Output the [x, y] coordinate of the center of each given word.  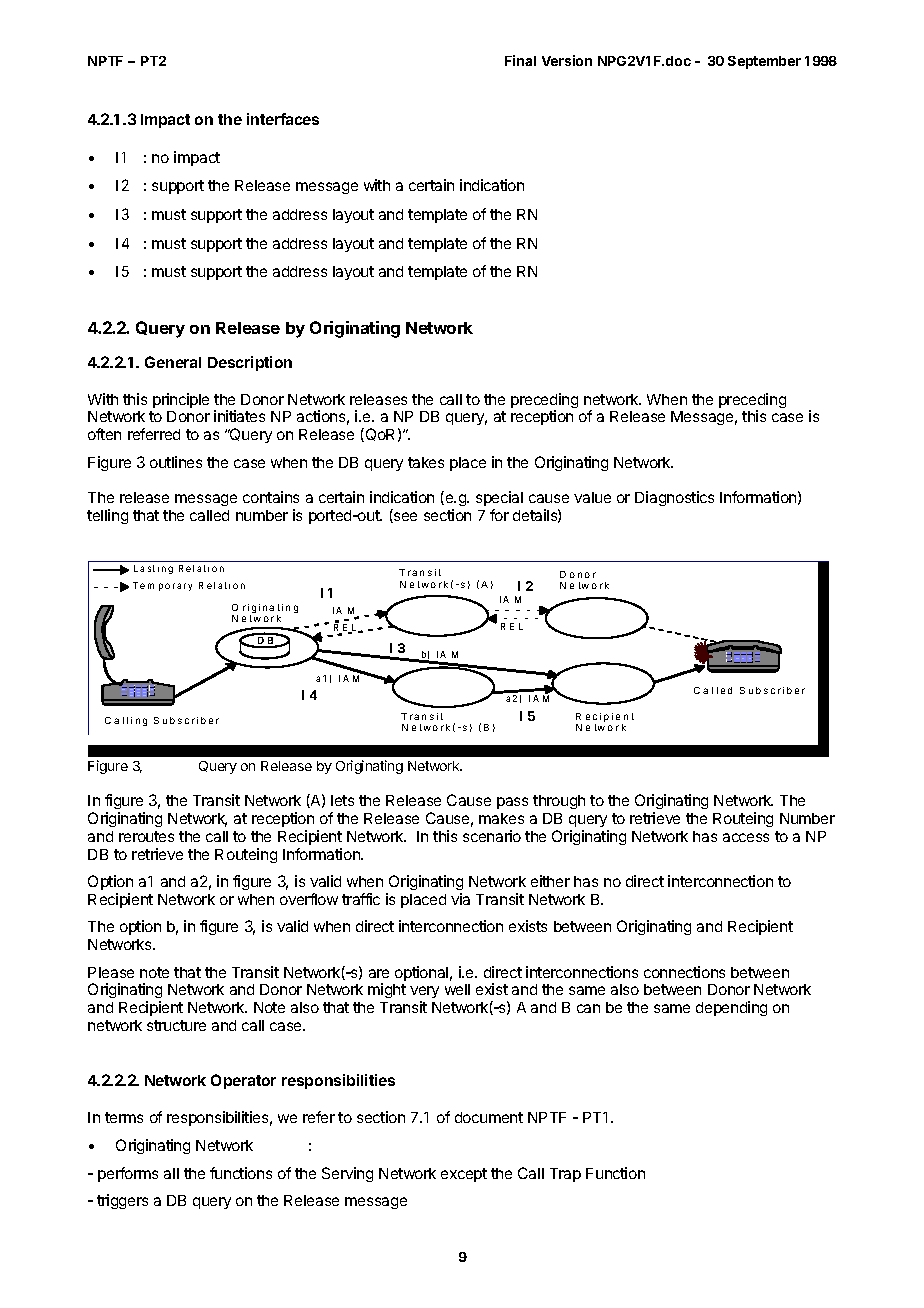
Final [520, 60]
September [764, 62]
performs [128, 1174]
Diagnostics [674, 498]
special [499, 500]
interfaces [283, 119]
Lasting [153, 569]
